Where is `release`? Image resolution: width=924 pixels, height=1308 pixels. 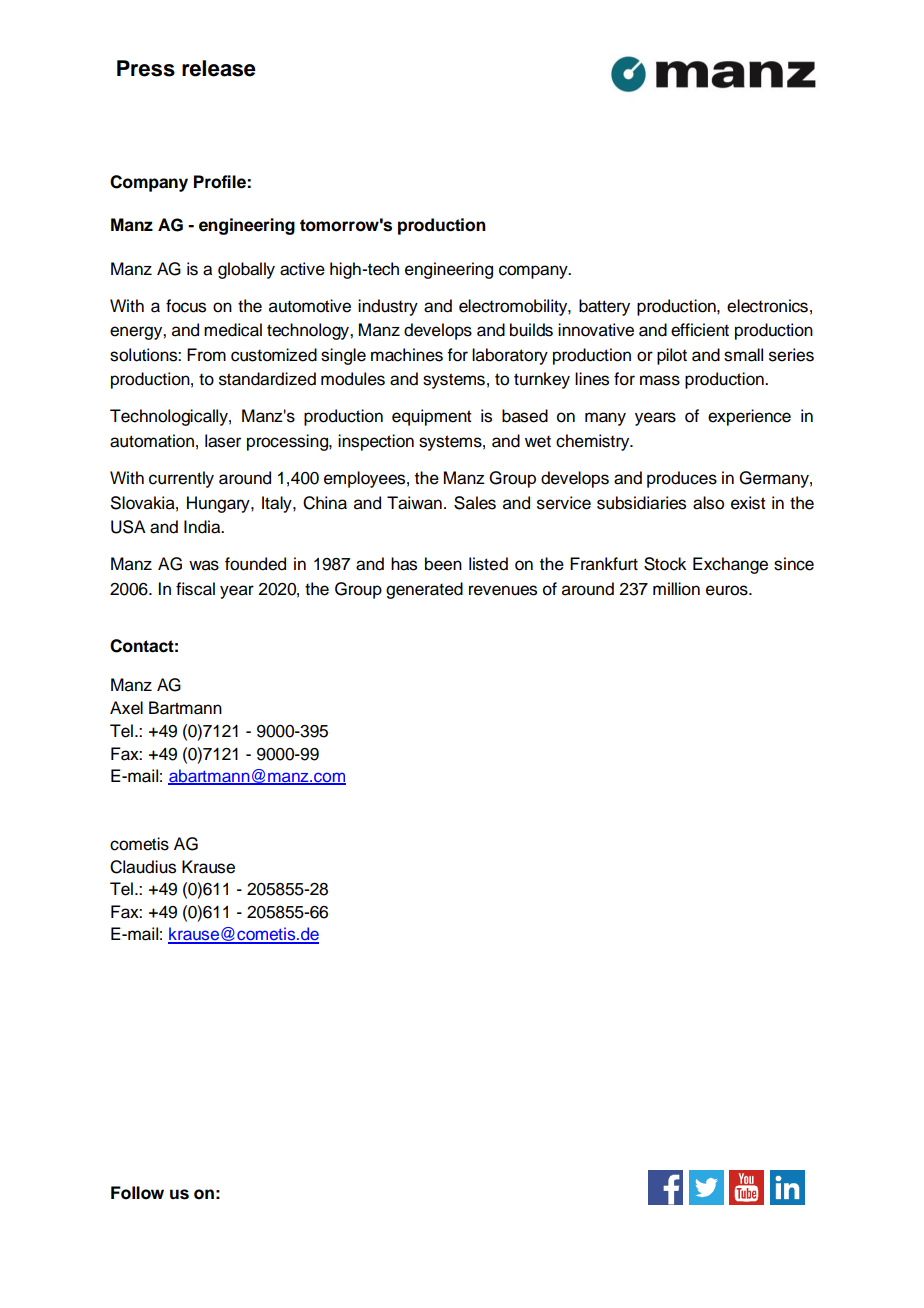 release is located at coordinates (219, 68).
